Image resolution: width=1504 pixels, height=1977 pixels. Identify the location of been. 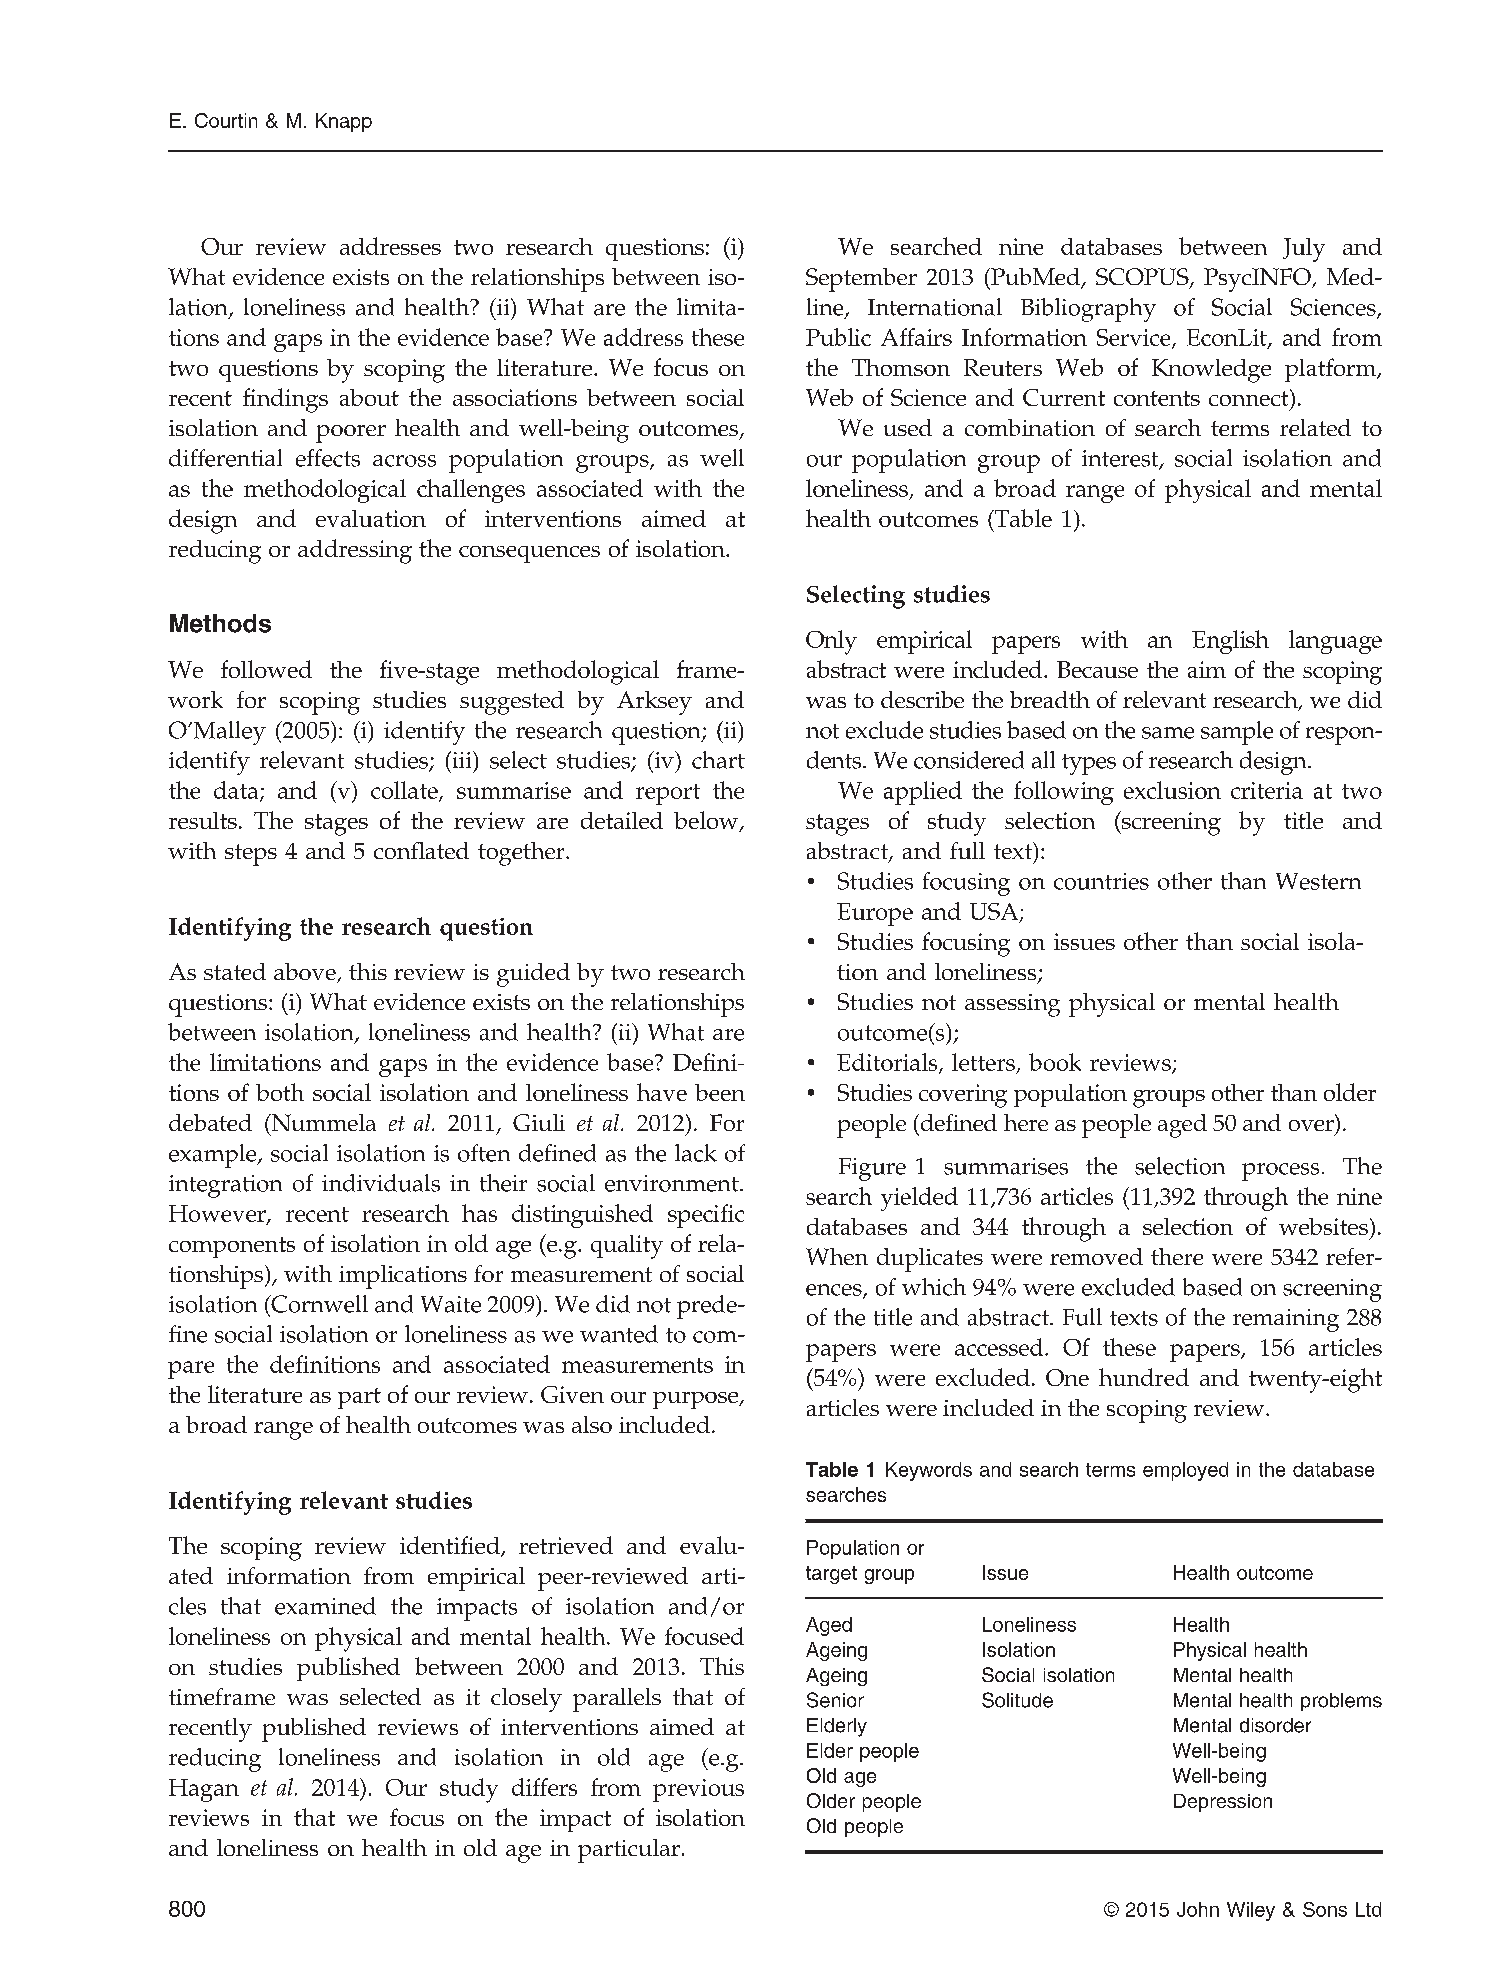
(720, 1092).
